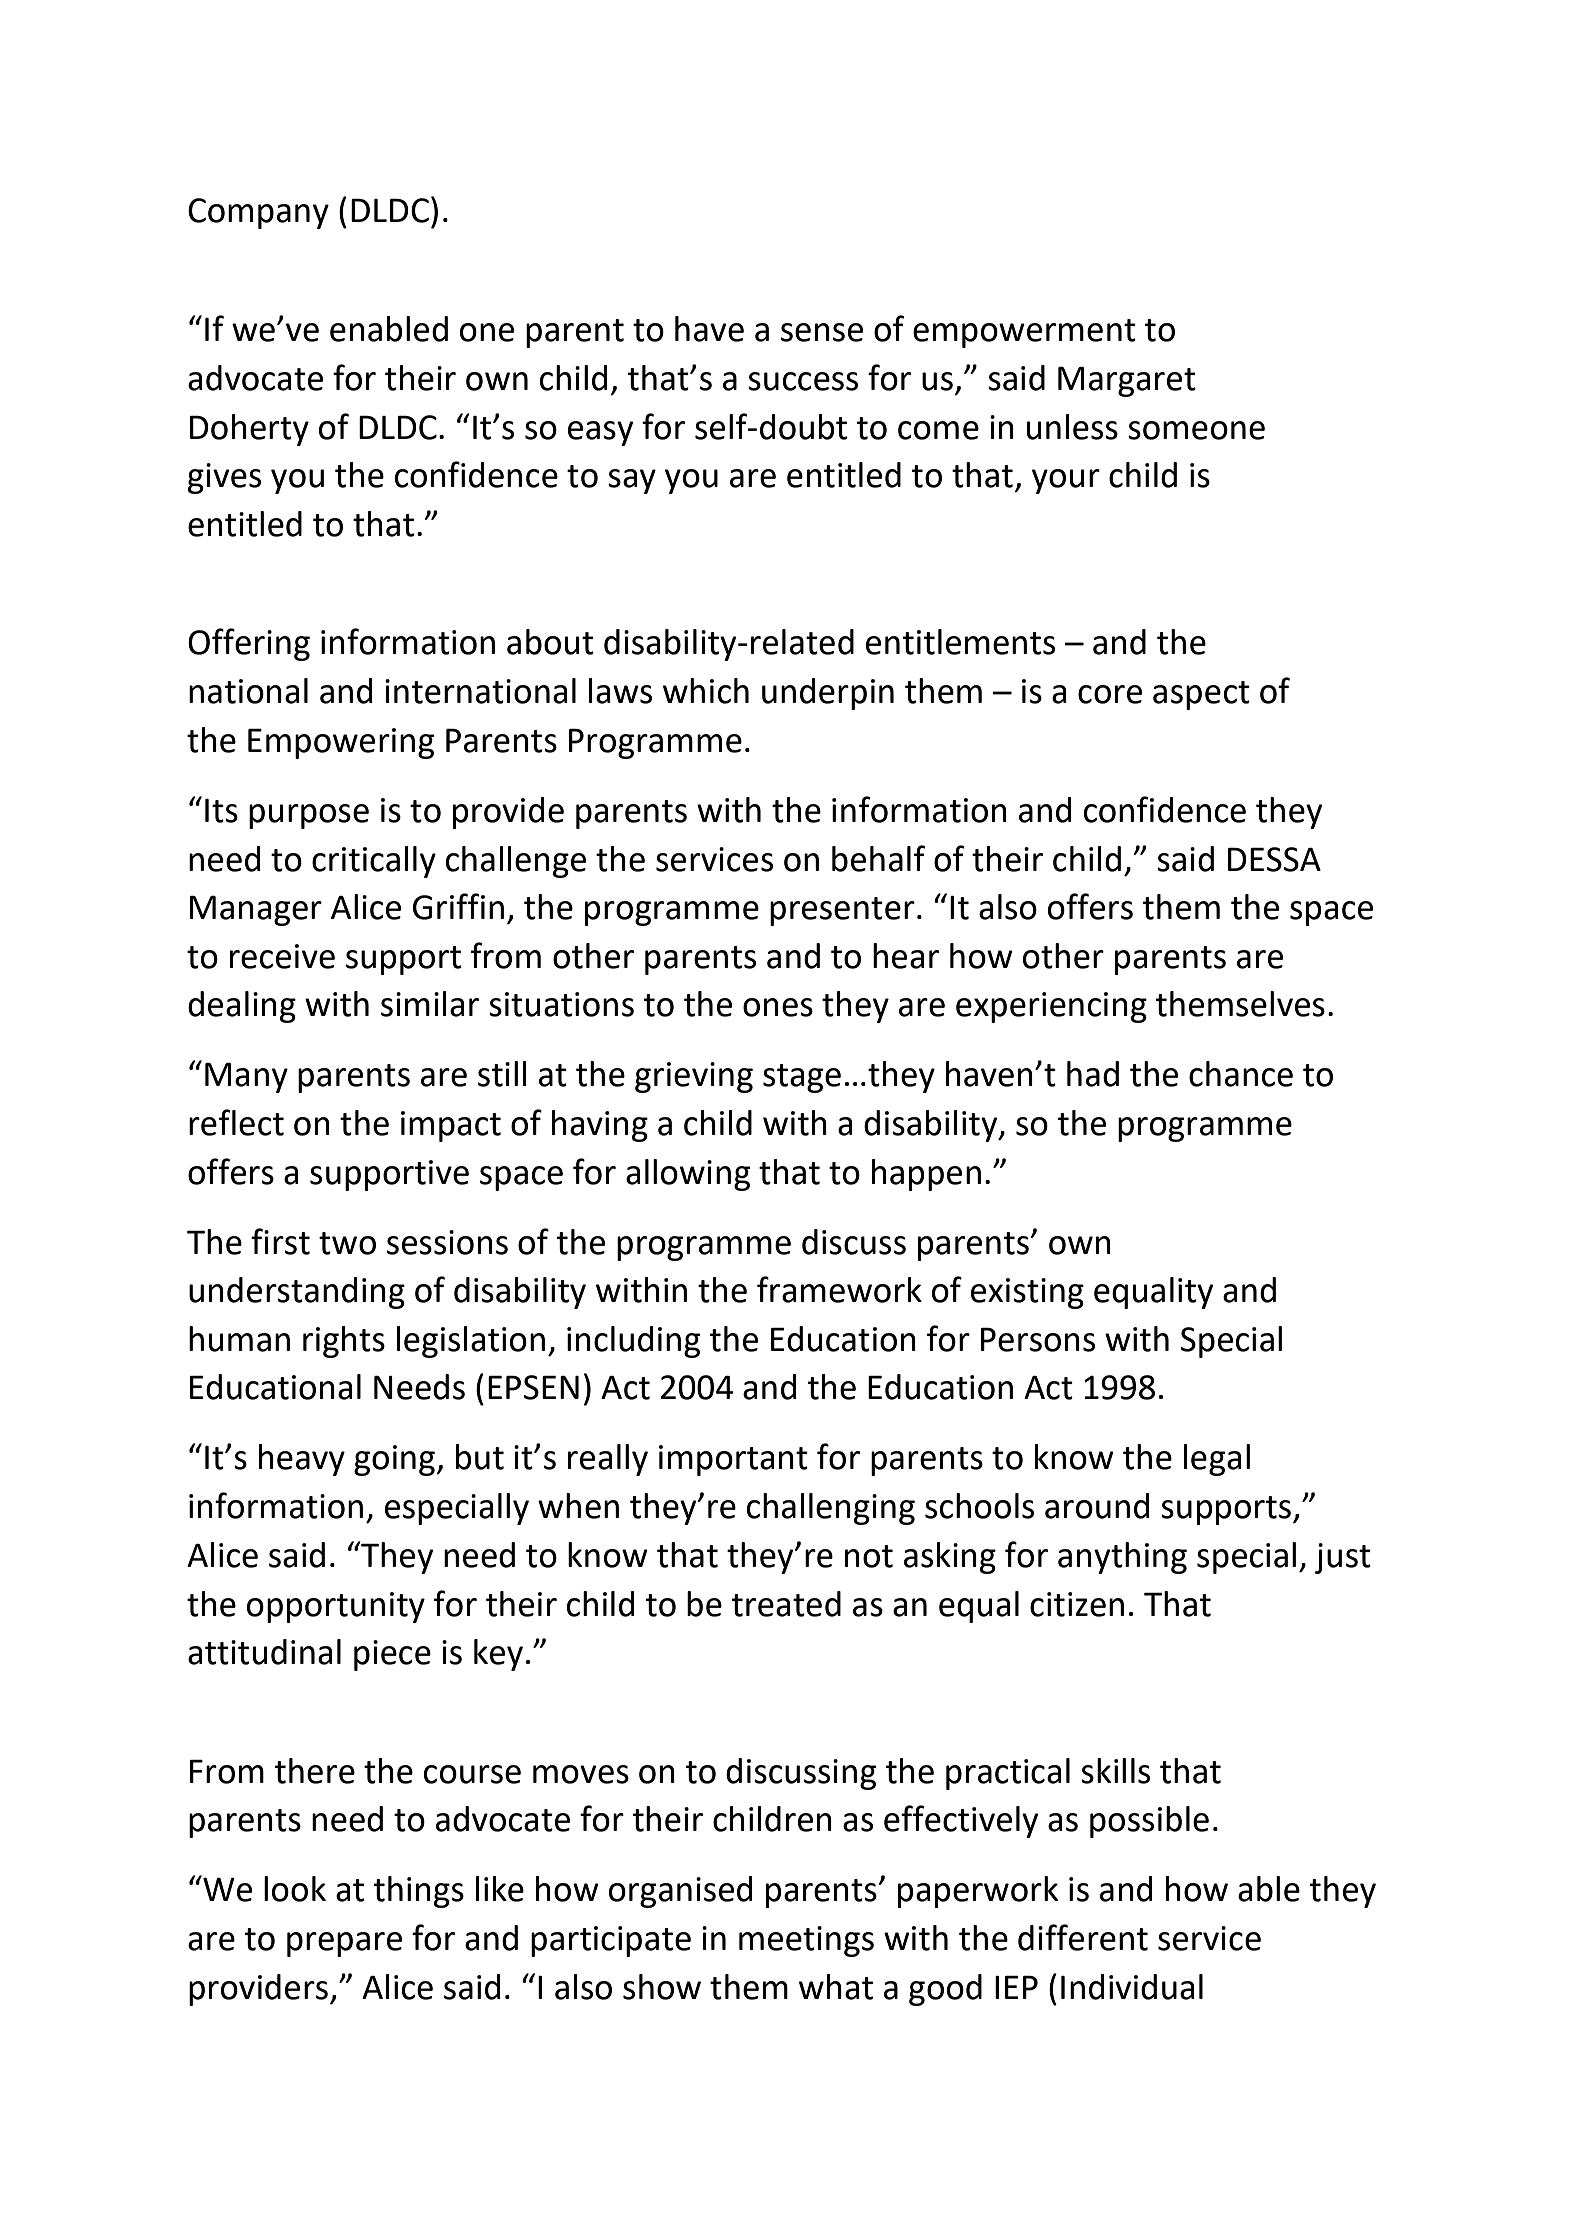  Describe the element at coordinates (806, 1941) in the page. I see `meetings` at that location.
